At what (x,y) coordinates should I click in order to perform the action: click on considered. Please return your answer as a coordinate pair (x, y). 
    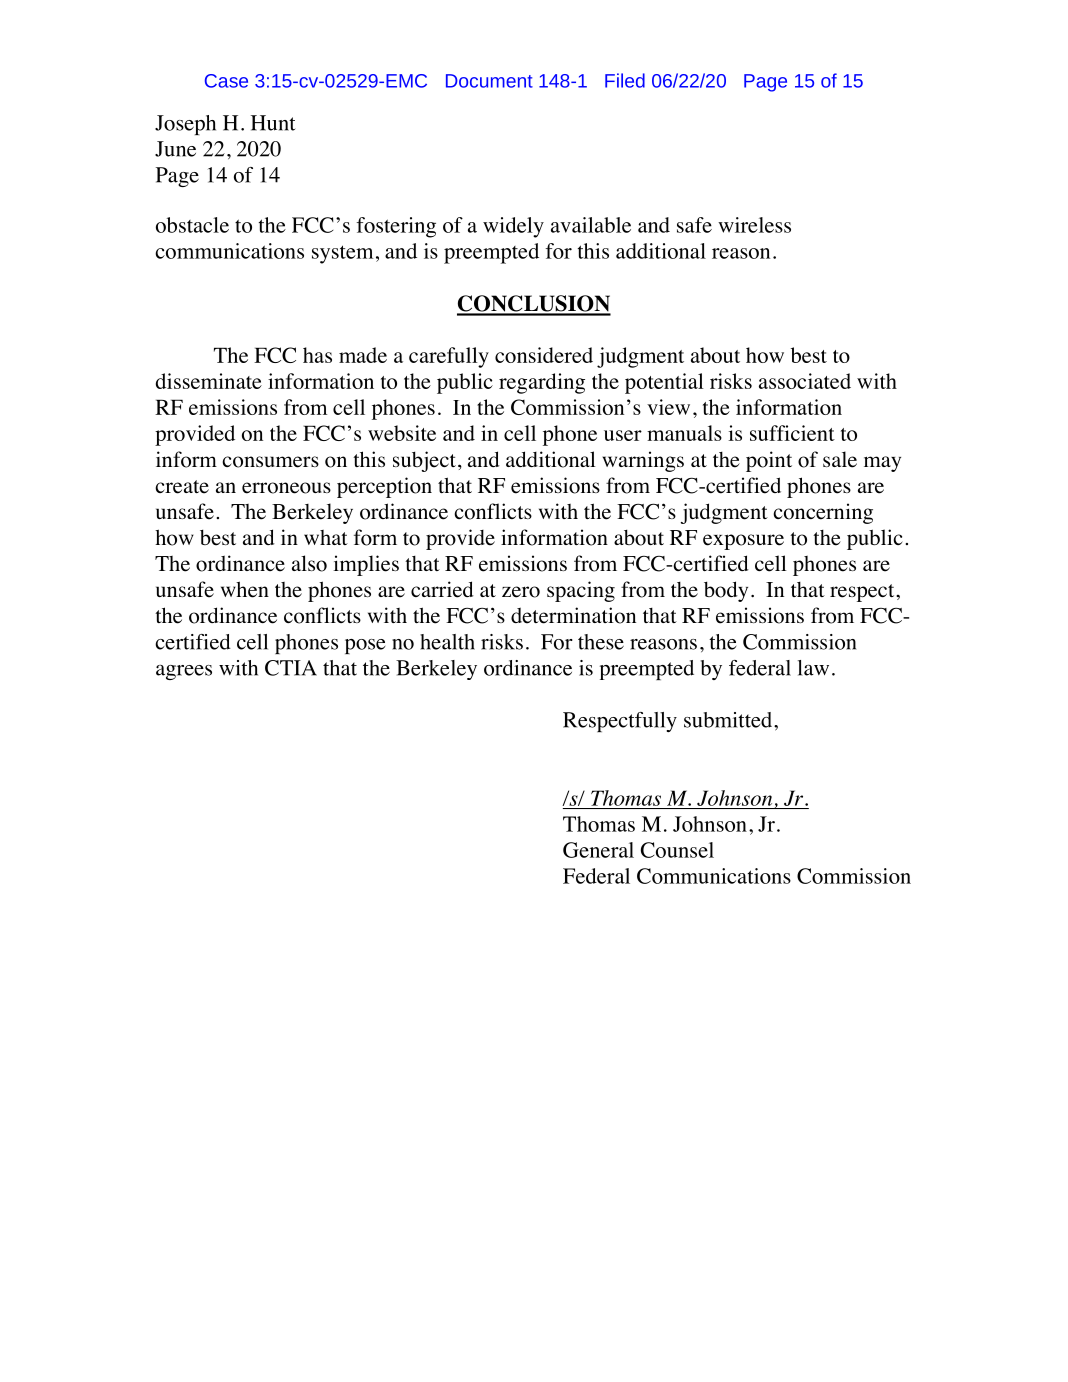
    Looking at the image, I should click on (544, 355).
